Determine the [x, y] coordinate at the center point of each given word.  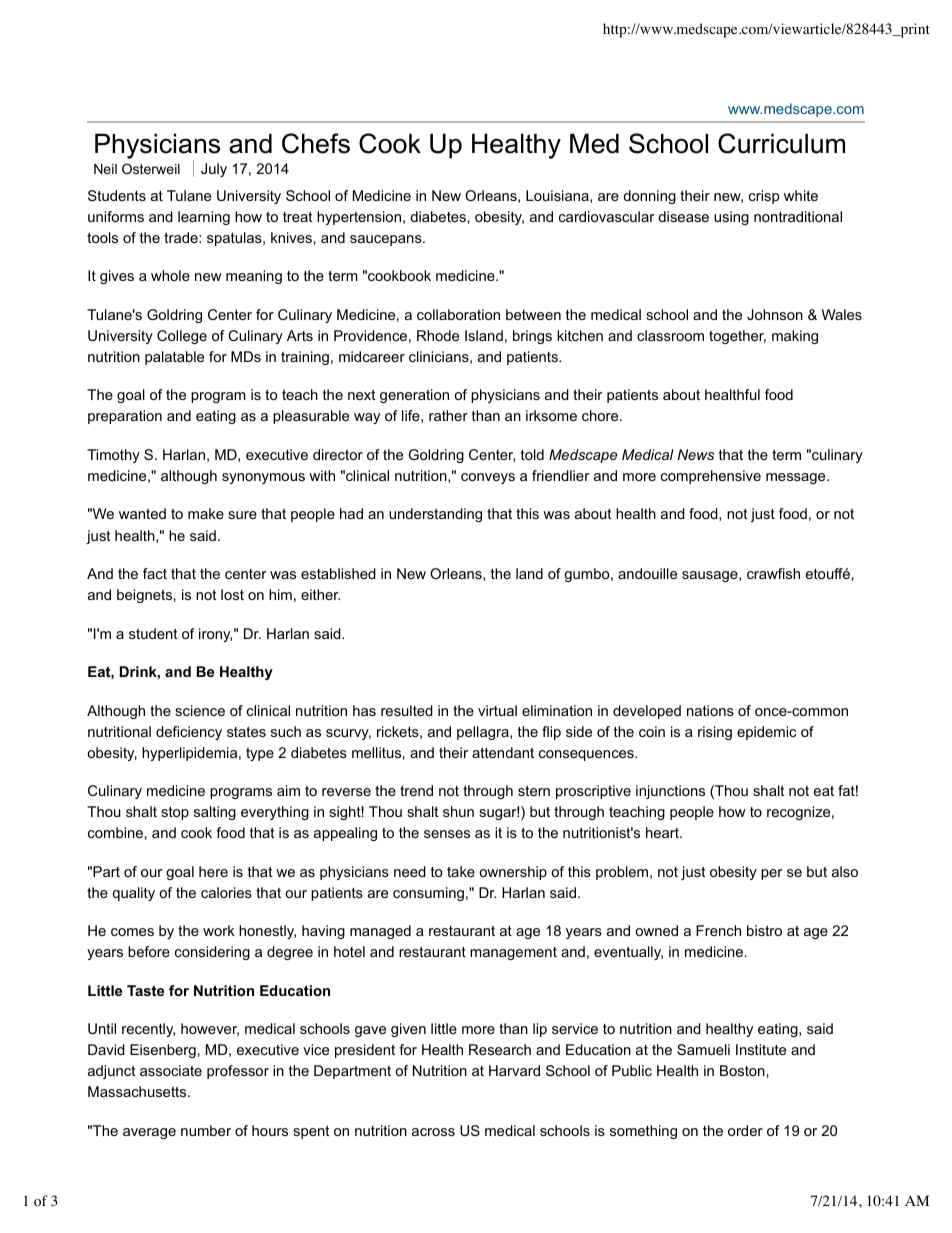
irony [215, 635]
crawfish [773, 573]
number [206, 1130]
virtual [497, 710]
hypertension [359, 218]
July [214, 170]
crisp [764, 197]
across [433, 1132]
